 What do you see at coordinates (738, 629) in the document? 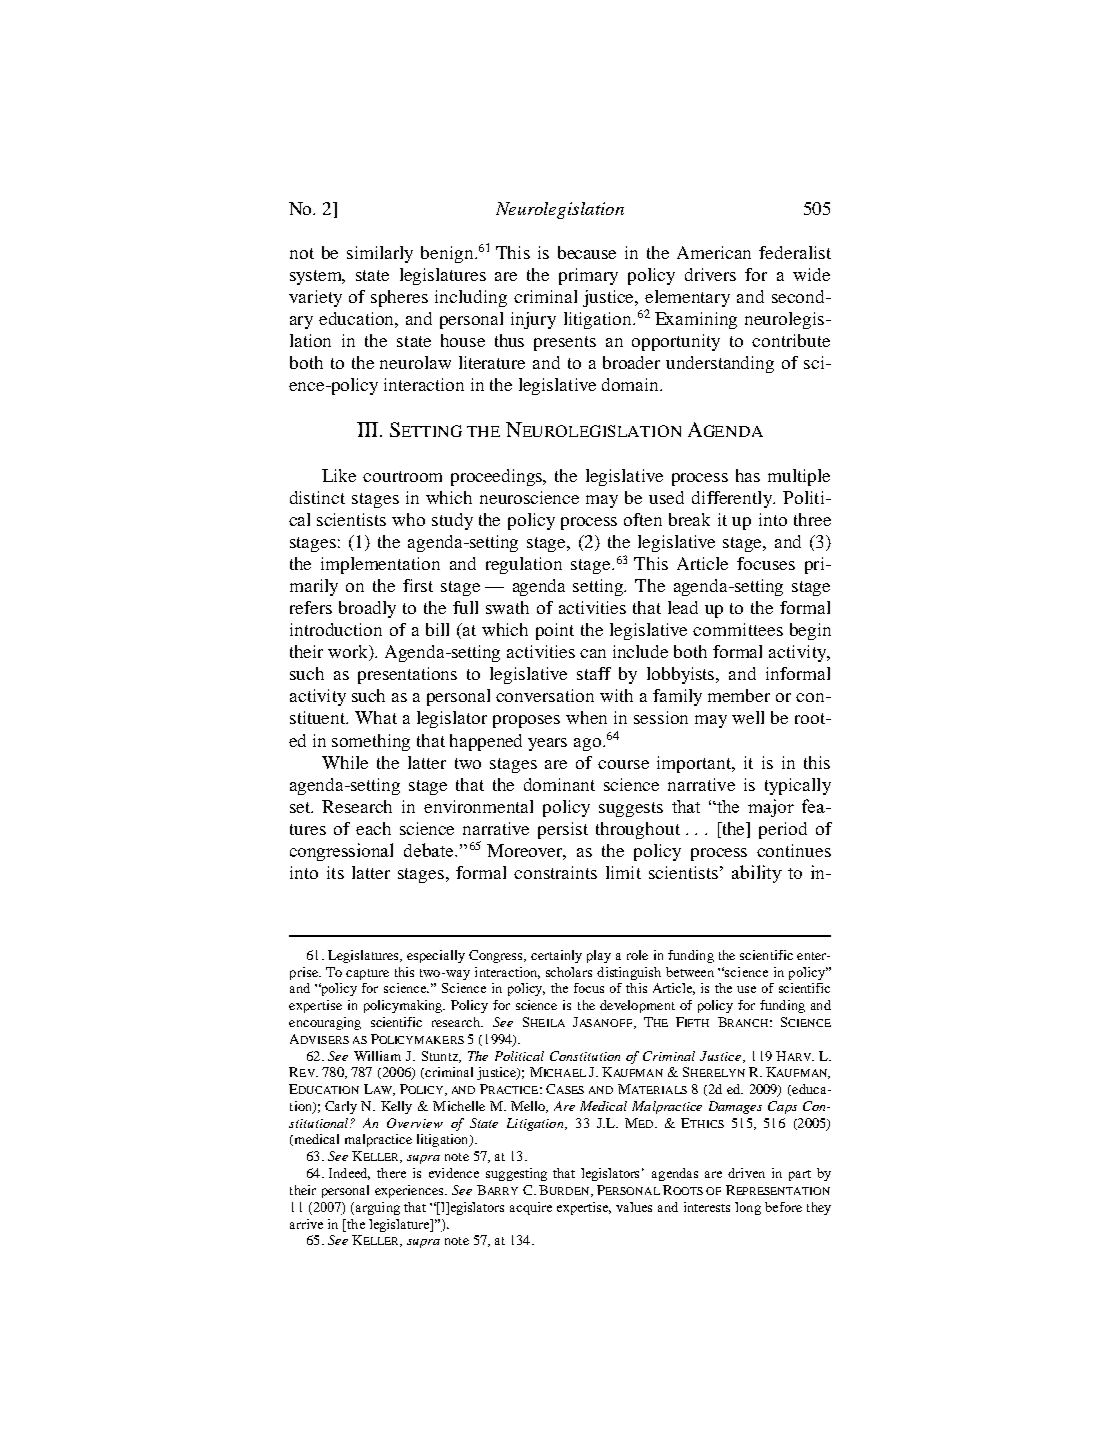
I see `committees` at bounding box center [738, 629].
